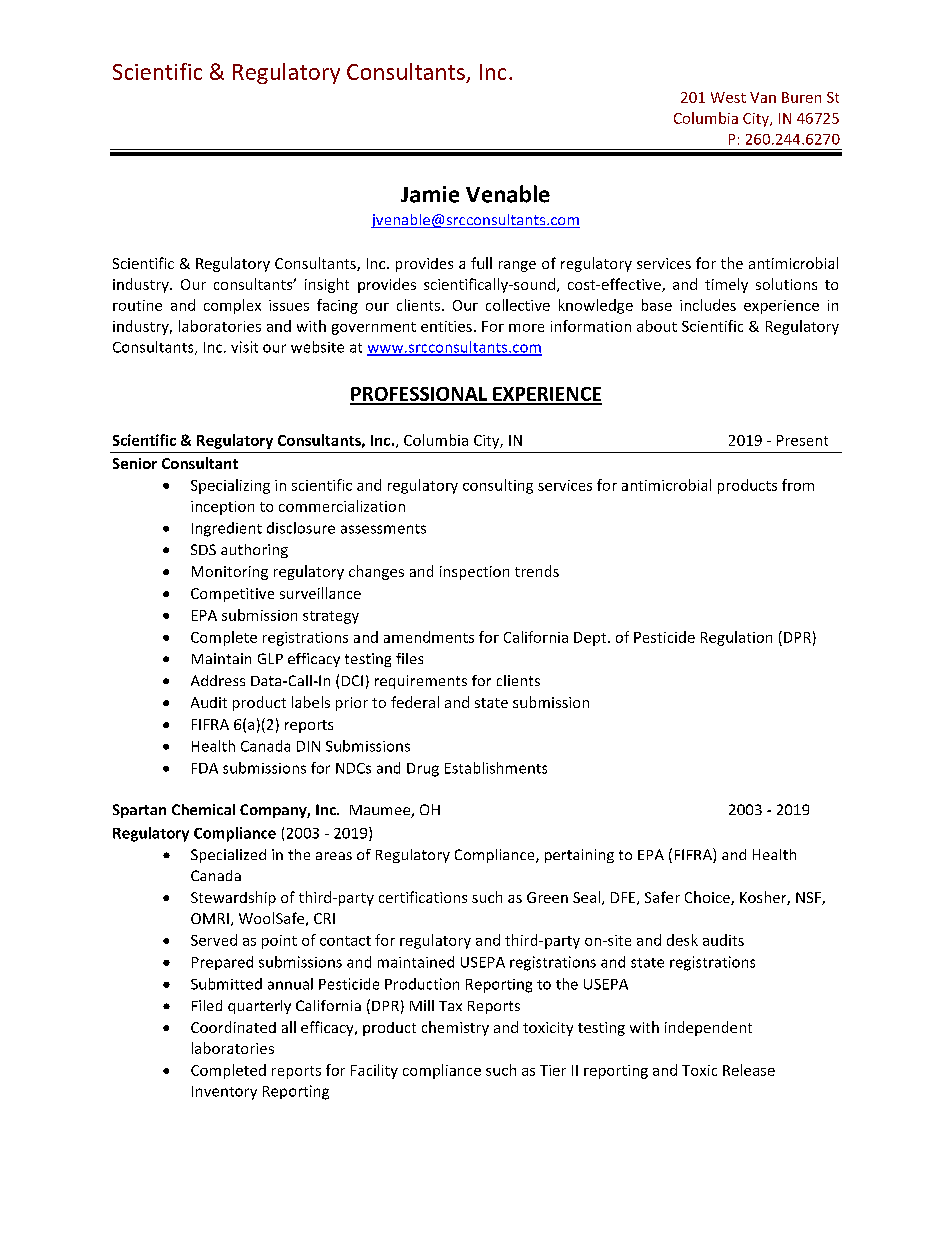 The image size is (952, 1233). I want to click on FDA, so click(205, 768).
